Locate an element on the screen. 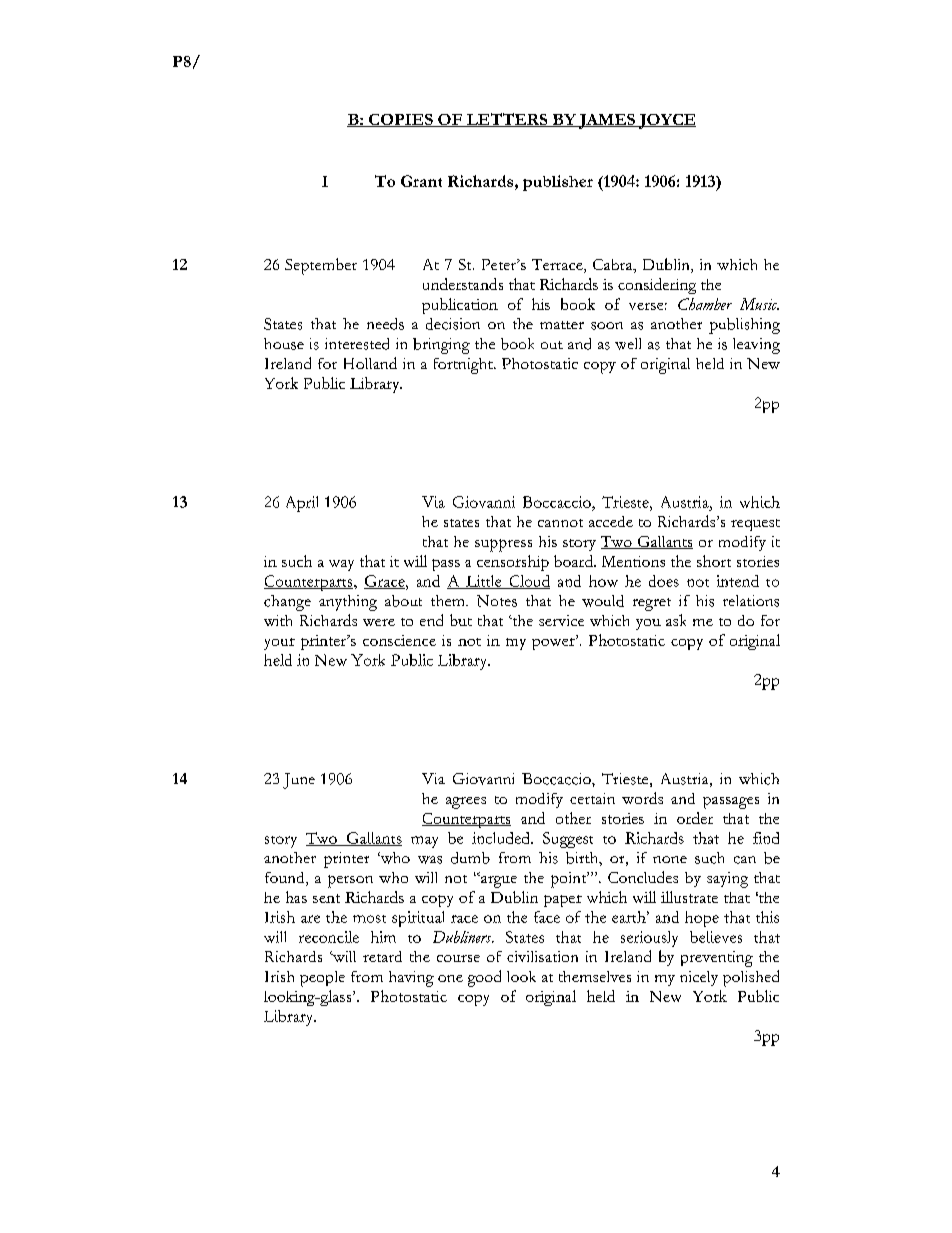  interested is located at coordinates (357, 344).
